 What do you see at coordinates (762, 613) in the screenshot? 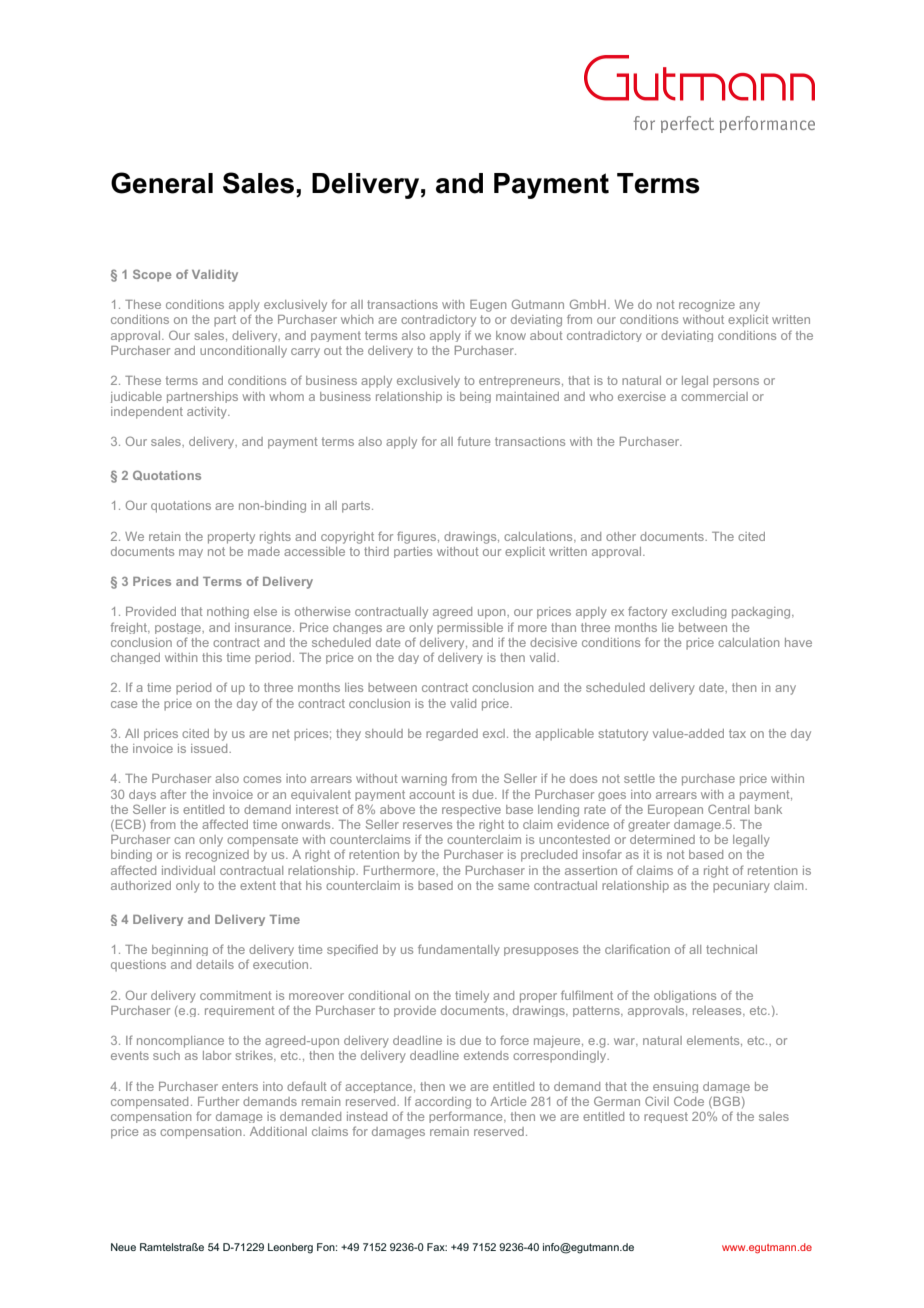
I see `packaging` at bounding box center [762, 613].
